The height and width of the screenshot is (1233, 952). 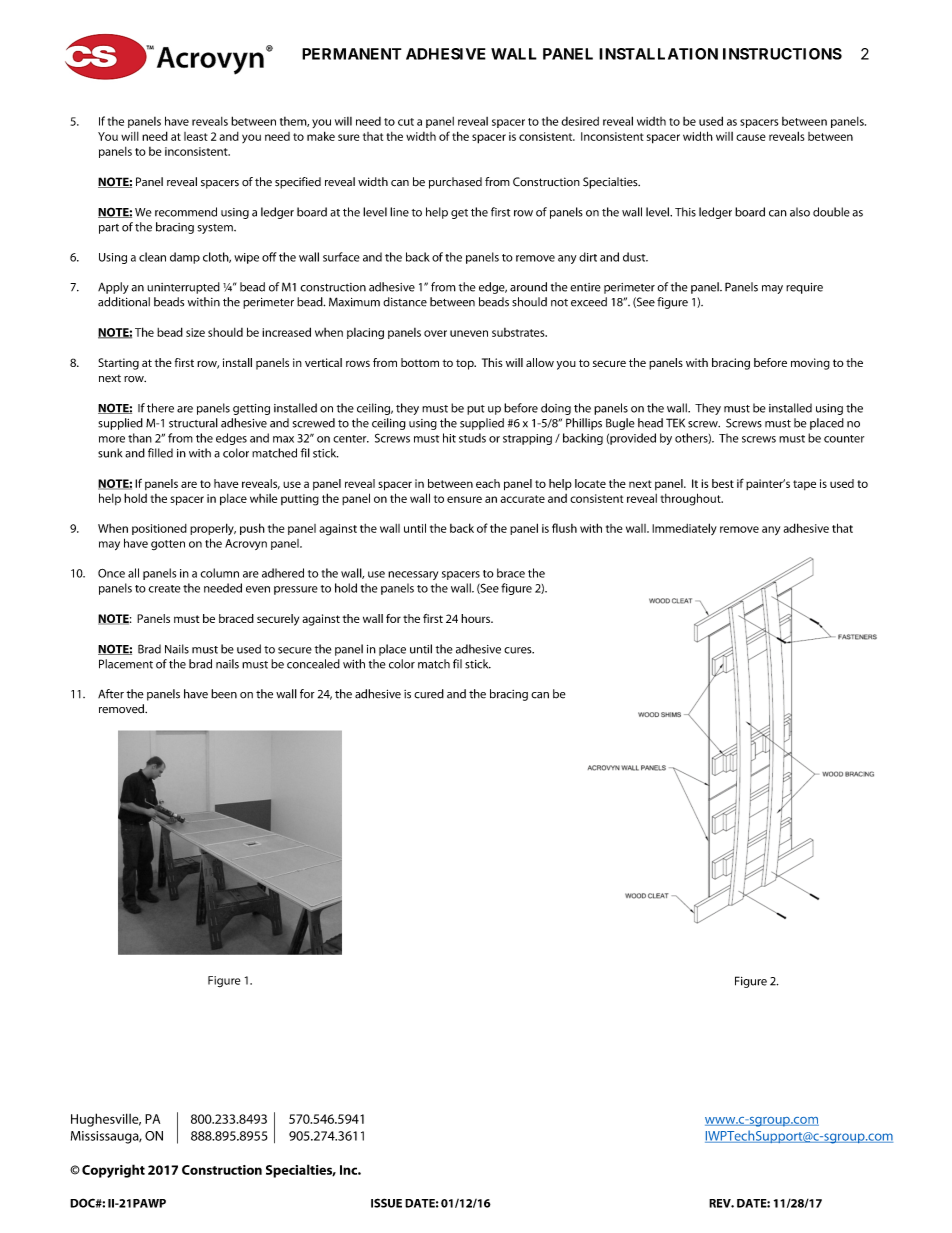 I want to click on create, so click(x=164, y=589).
